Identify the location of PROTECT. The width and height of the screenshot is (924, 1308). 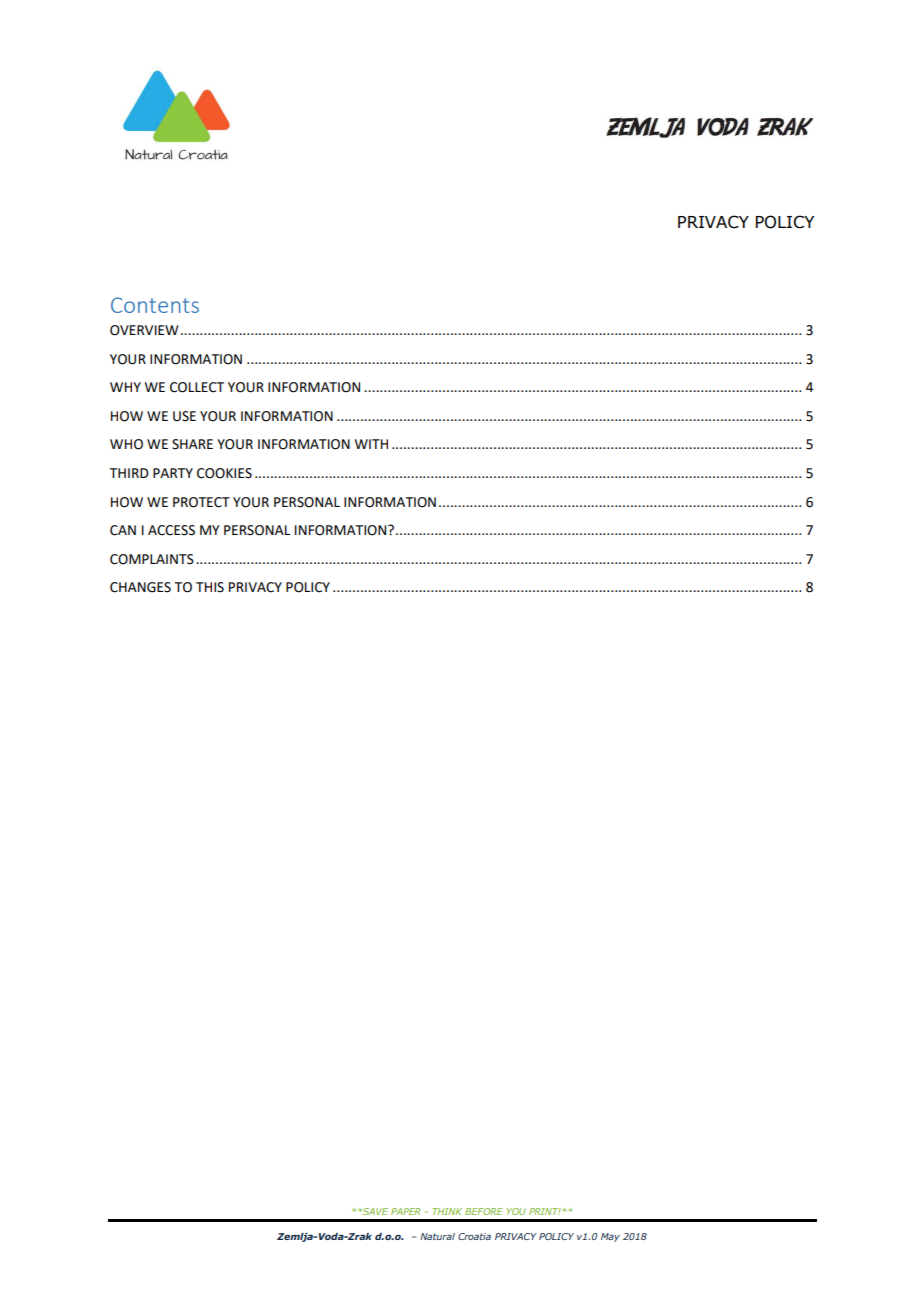
(201, 502).
